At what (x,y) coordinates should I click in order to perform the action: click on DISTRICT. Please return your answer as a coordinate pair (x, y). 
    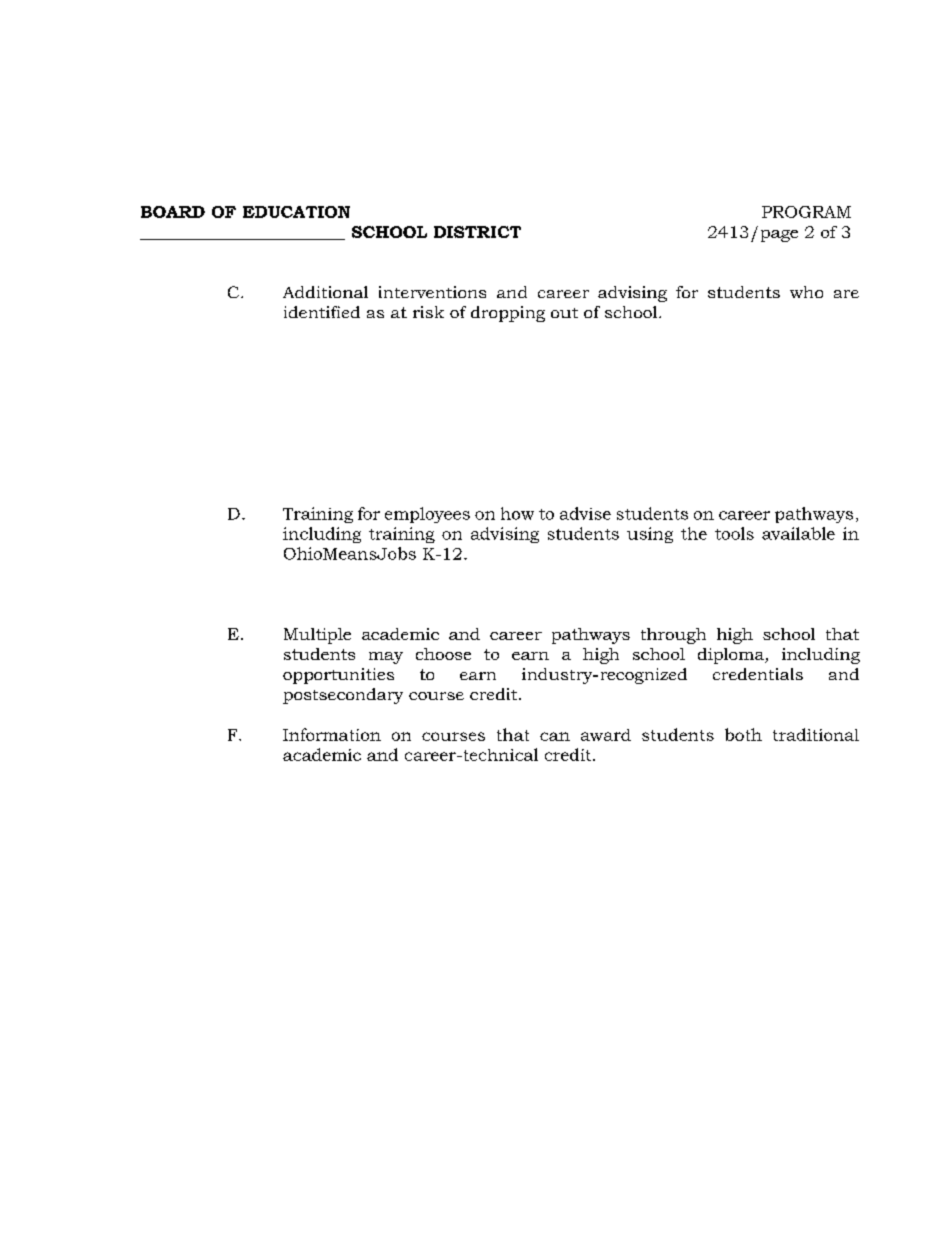
    Looking at the image, I should click on (477, 232).
